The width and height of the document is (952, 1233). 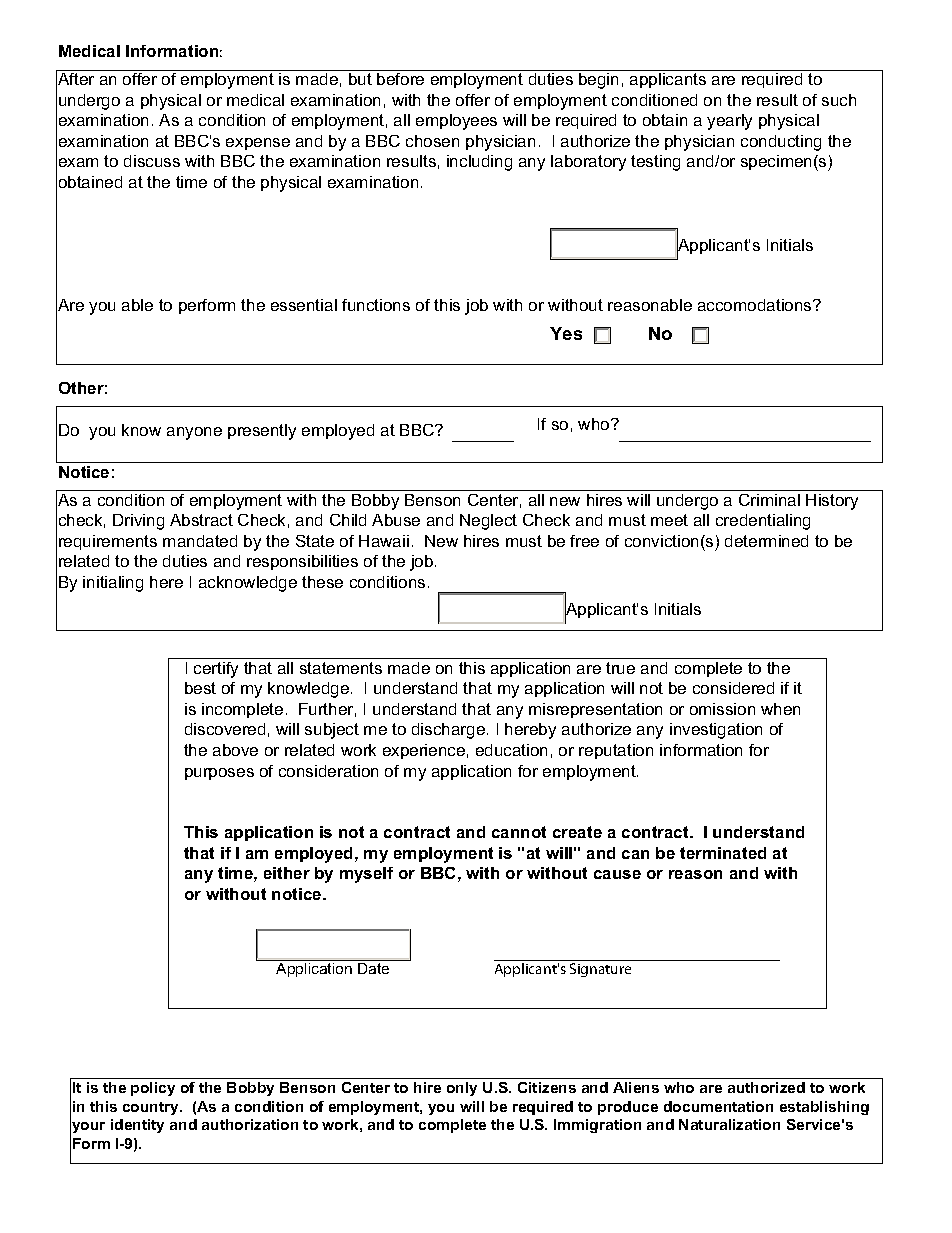 What do you see at coordinates (723, 853) in the document?
I see `terminated` at bounding box center [723, 853].
